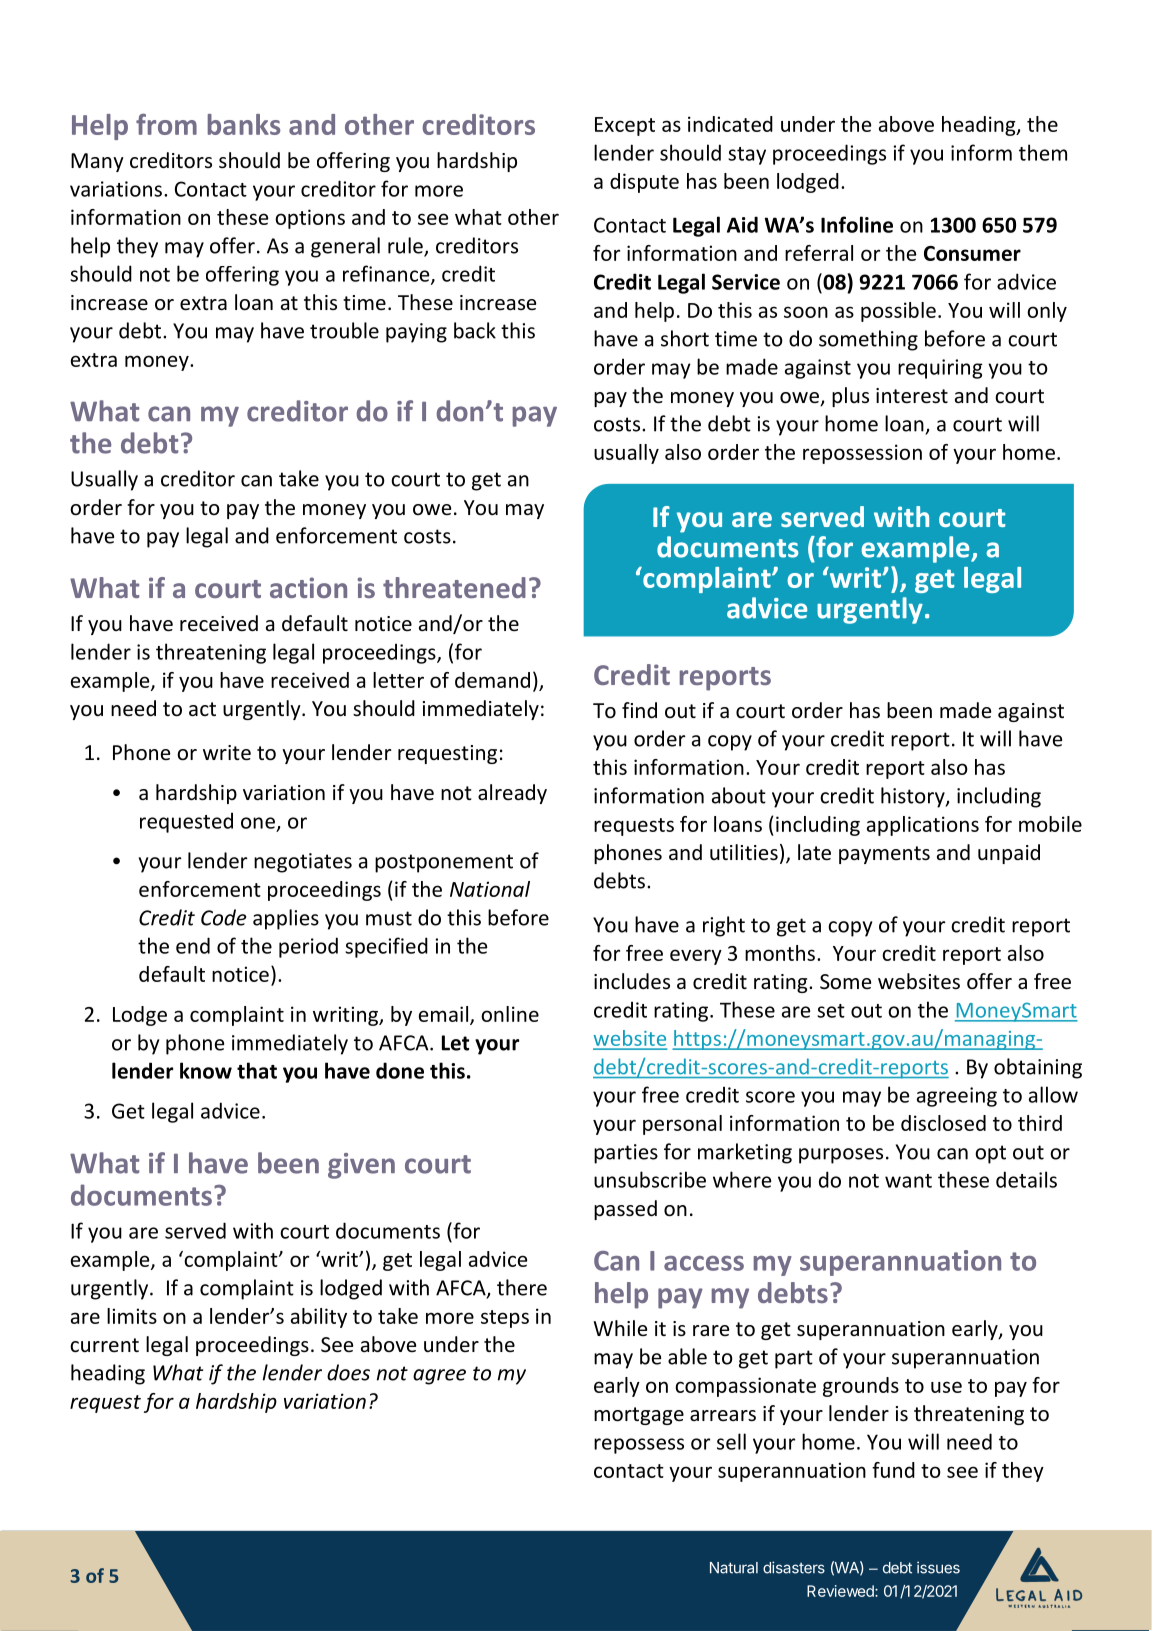  I want to click on Code, so click(223, 917).
